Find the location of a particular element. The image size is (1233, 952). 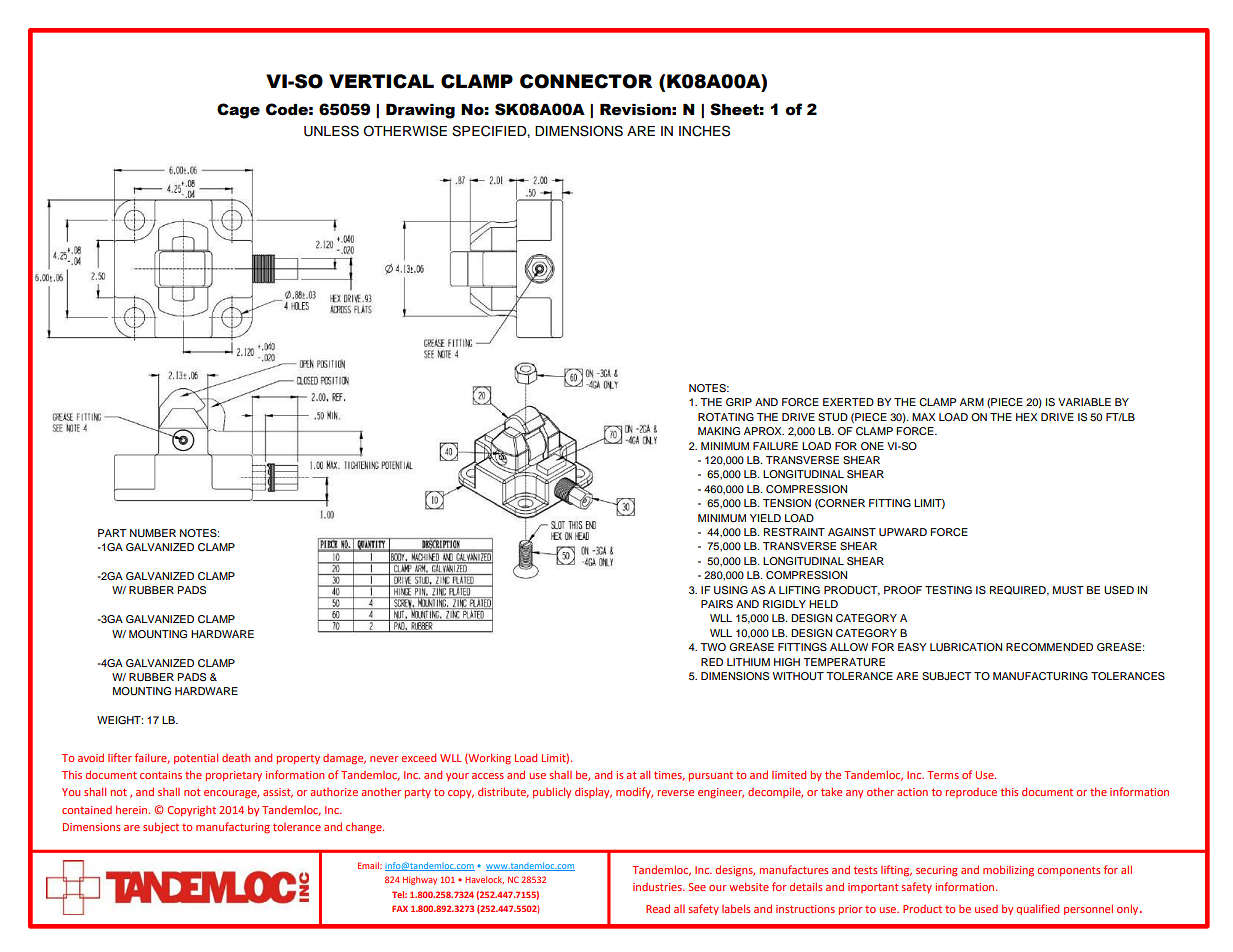

Cage is located at coordinates (238, 111).
